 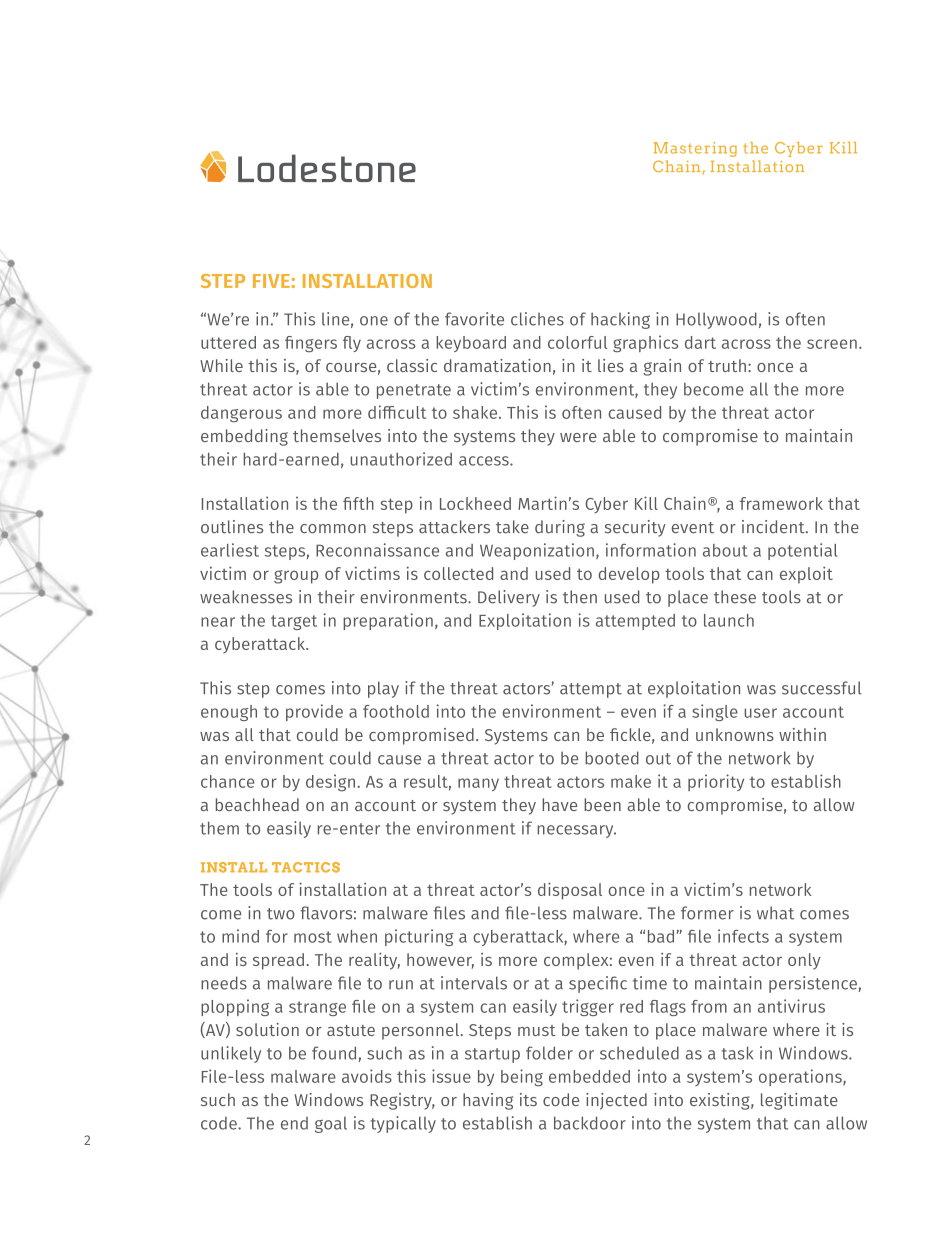 I want to click on have, so click(x=559, y=804).
